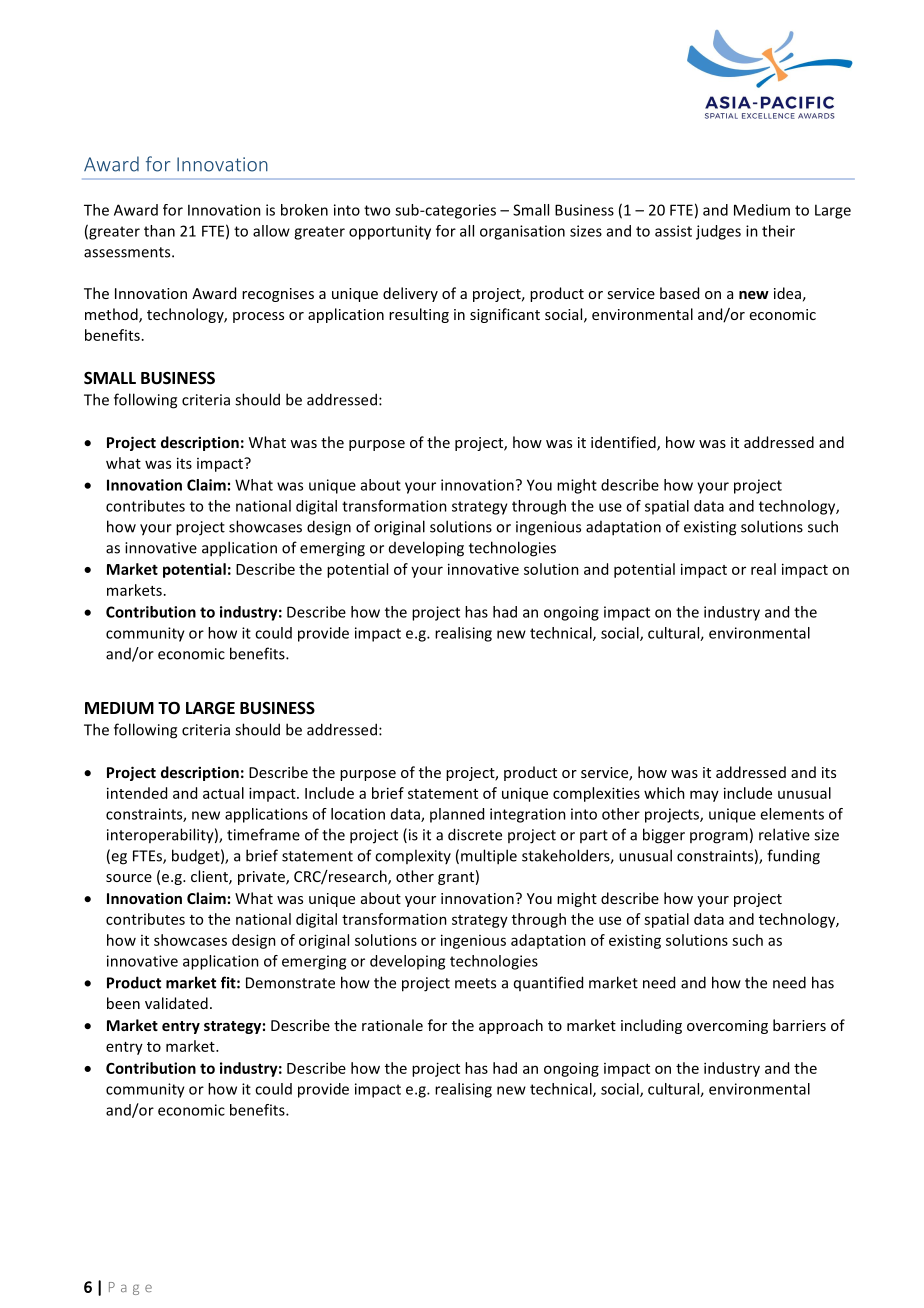 Image resolution: width=924 pixels, height=1308 pixels. What do you see at coordinates (475, 834) in the screenshot?
I see `discrete` at bounding box center [475, 834].
